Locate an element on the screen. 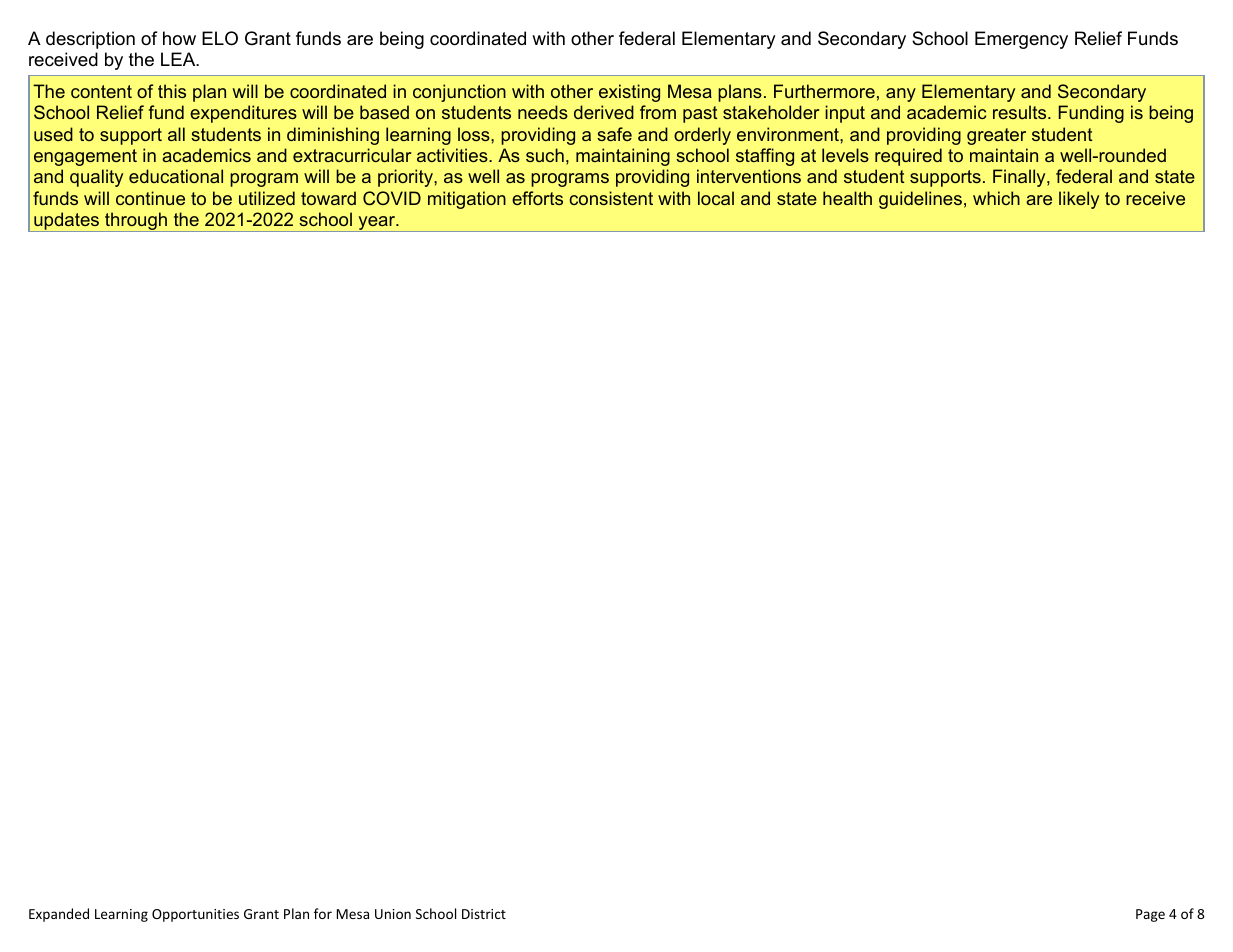  how is located at coordinates (179, 38).
